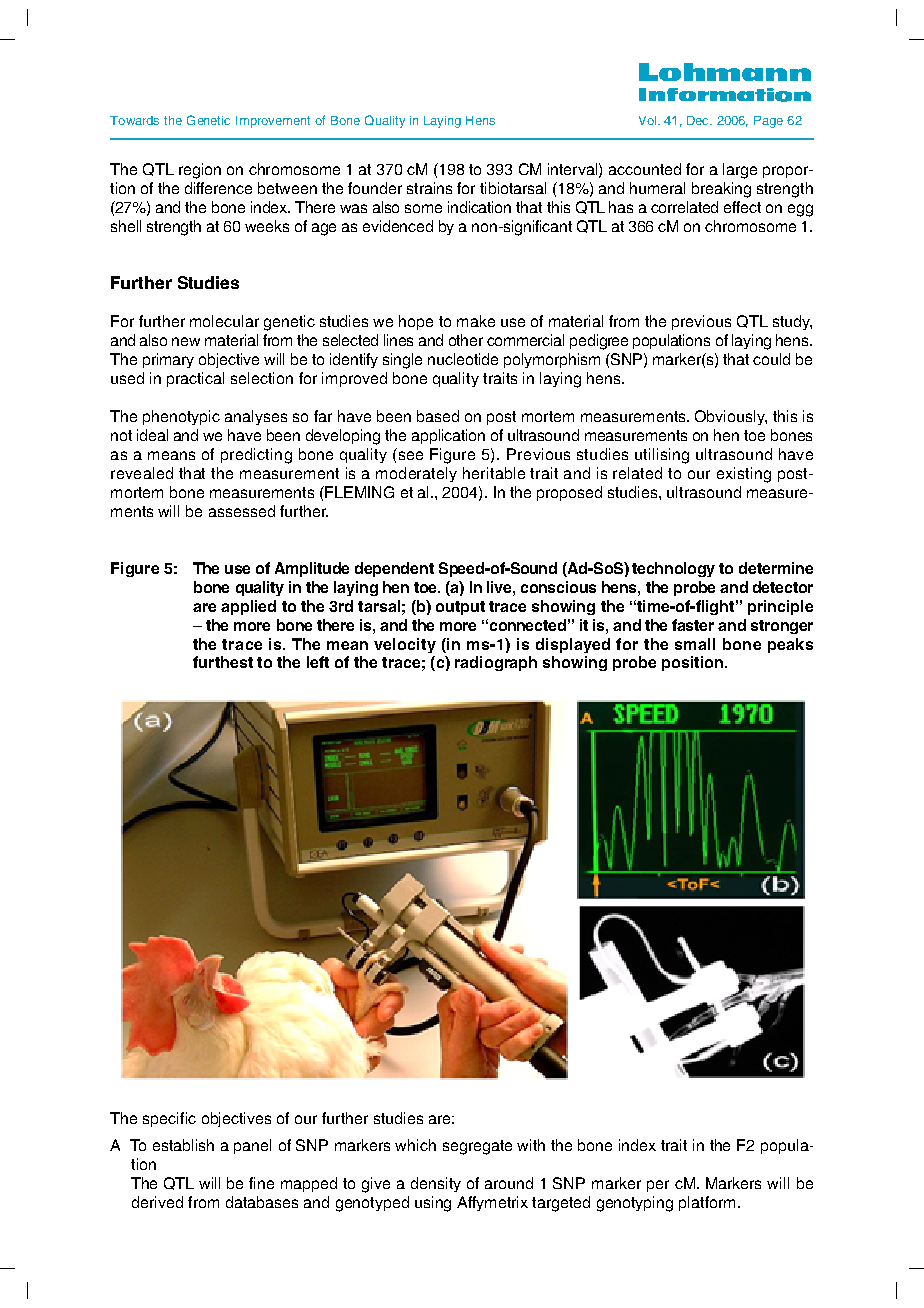 This document has height=1308, width=924. I want to click on existing, so click(744, 475).
